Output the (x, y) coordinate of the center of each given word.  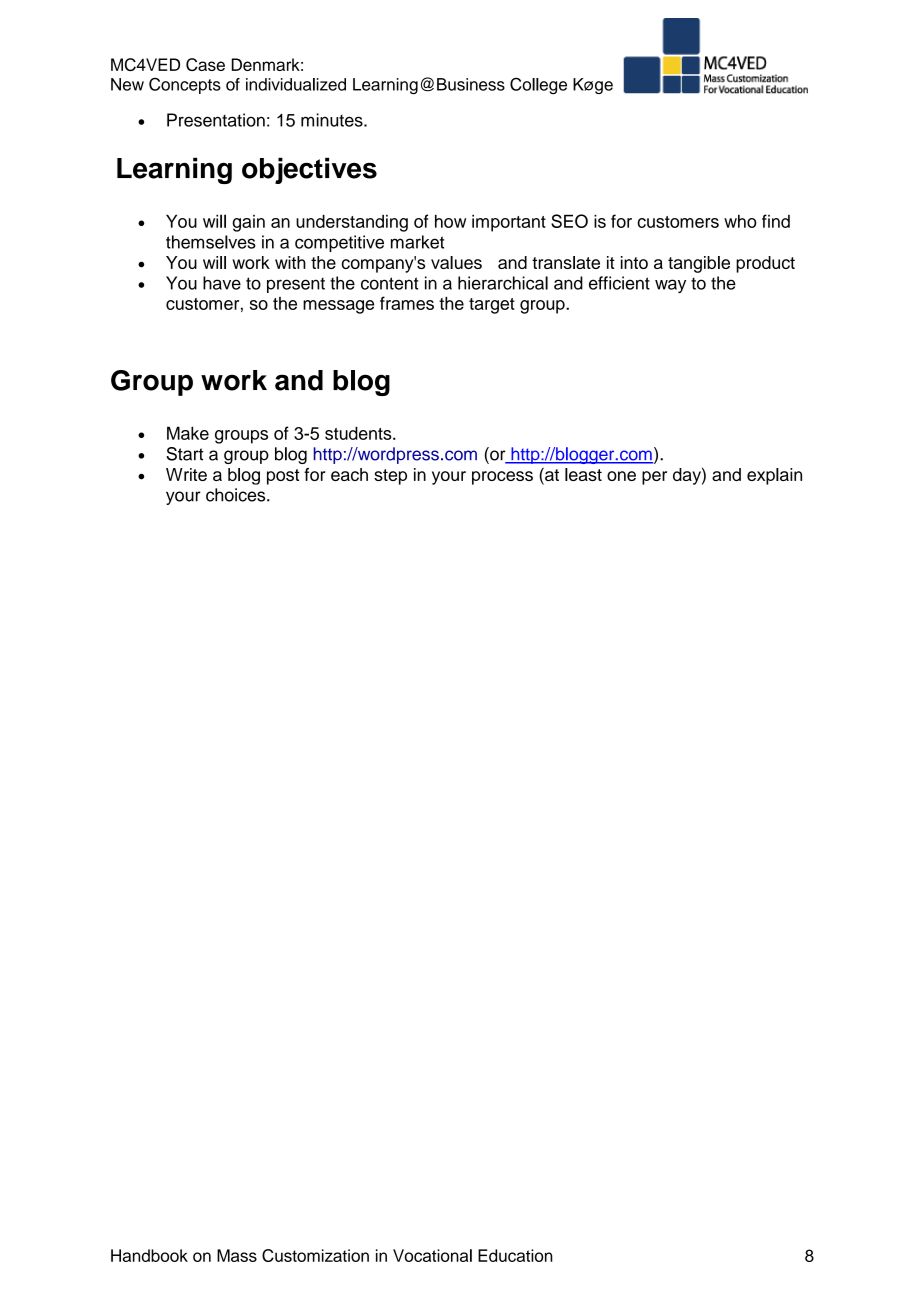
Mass (237, 1255)
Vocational (432, 1255)
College (538, 85)
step (390, 477)
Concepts (185, 85)
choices (237, 495)
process (502, 478)
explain (774, 476)
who (740, 221)
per (654, 478)
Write (186, 474)
